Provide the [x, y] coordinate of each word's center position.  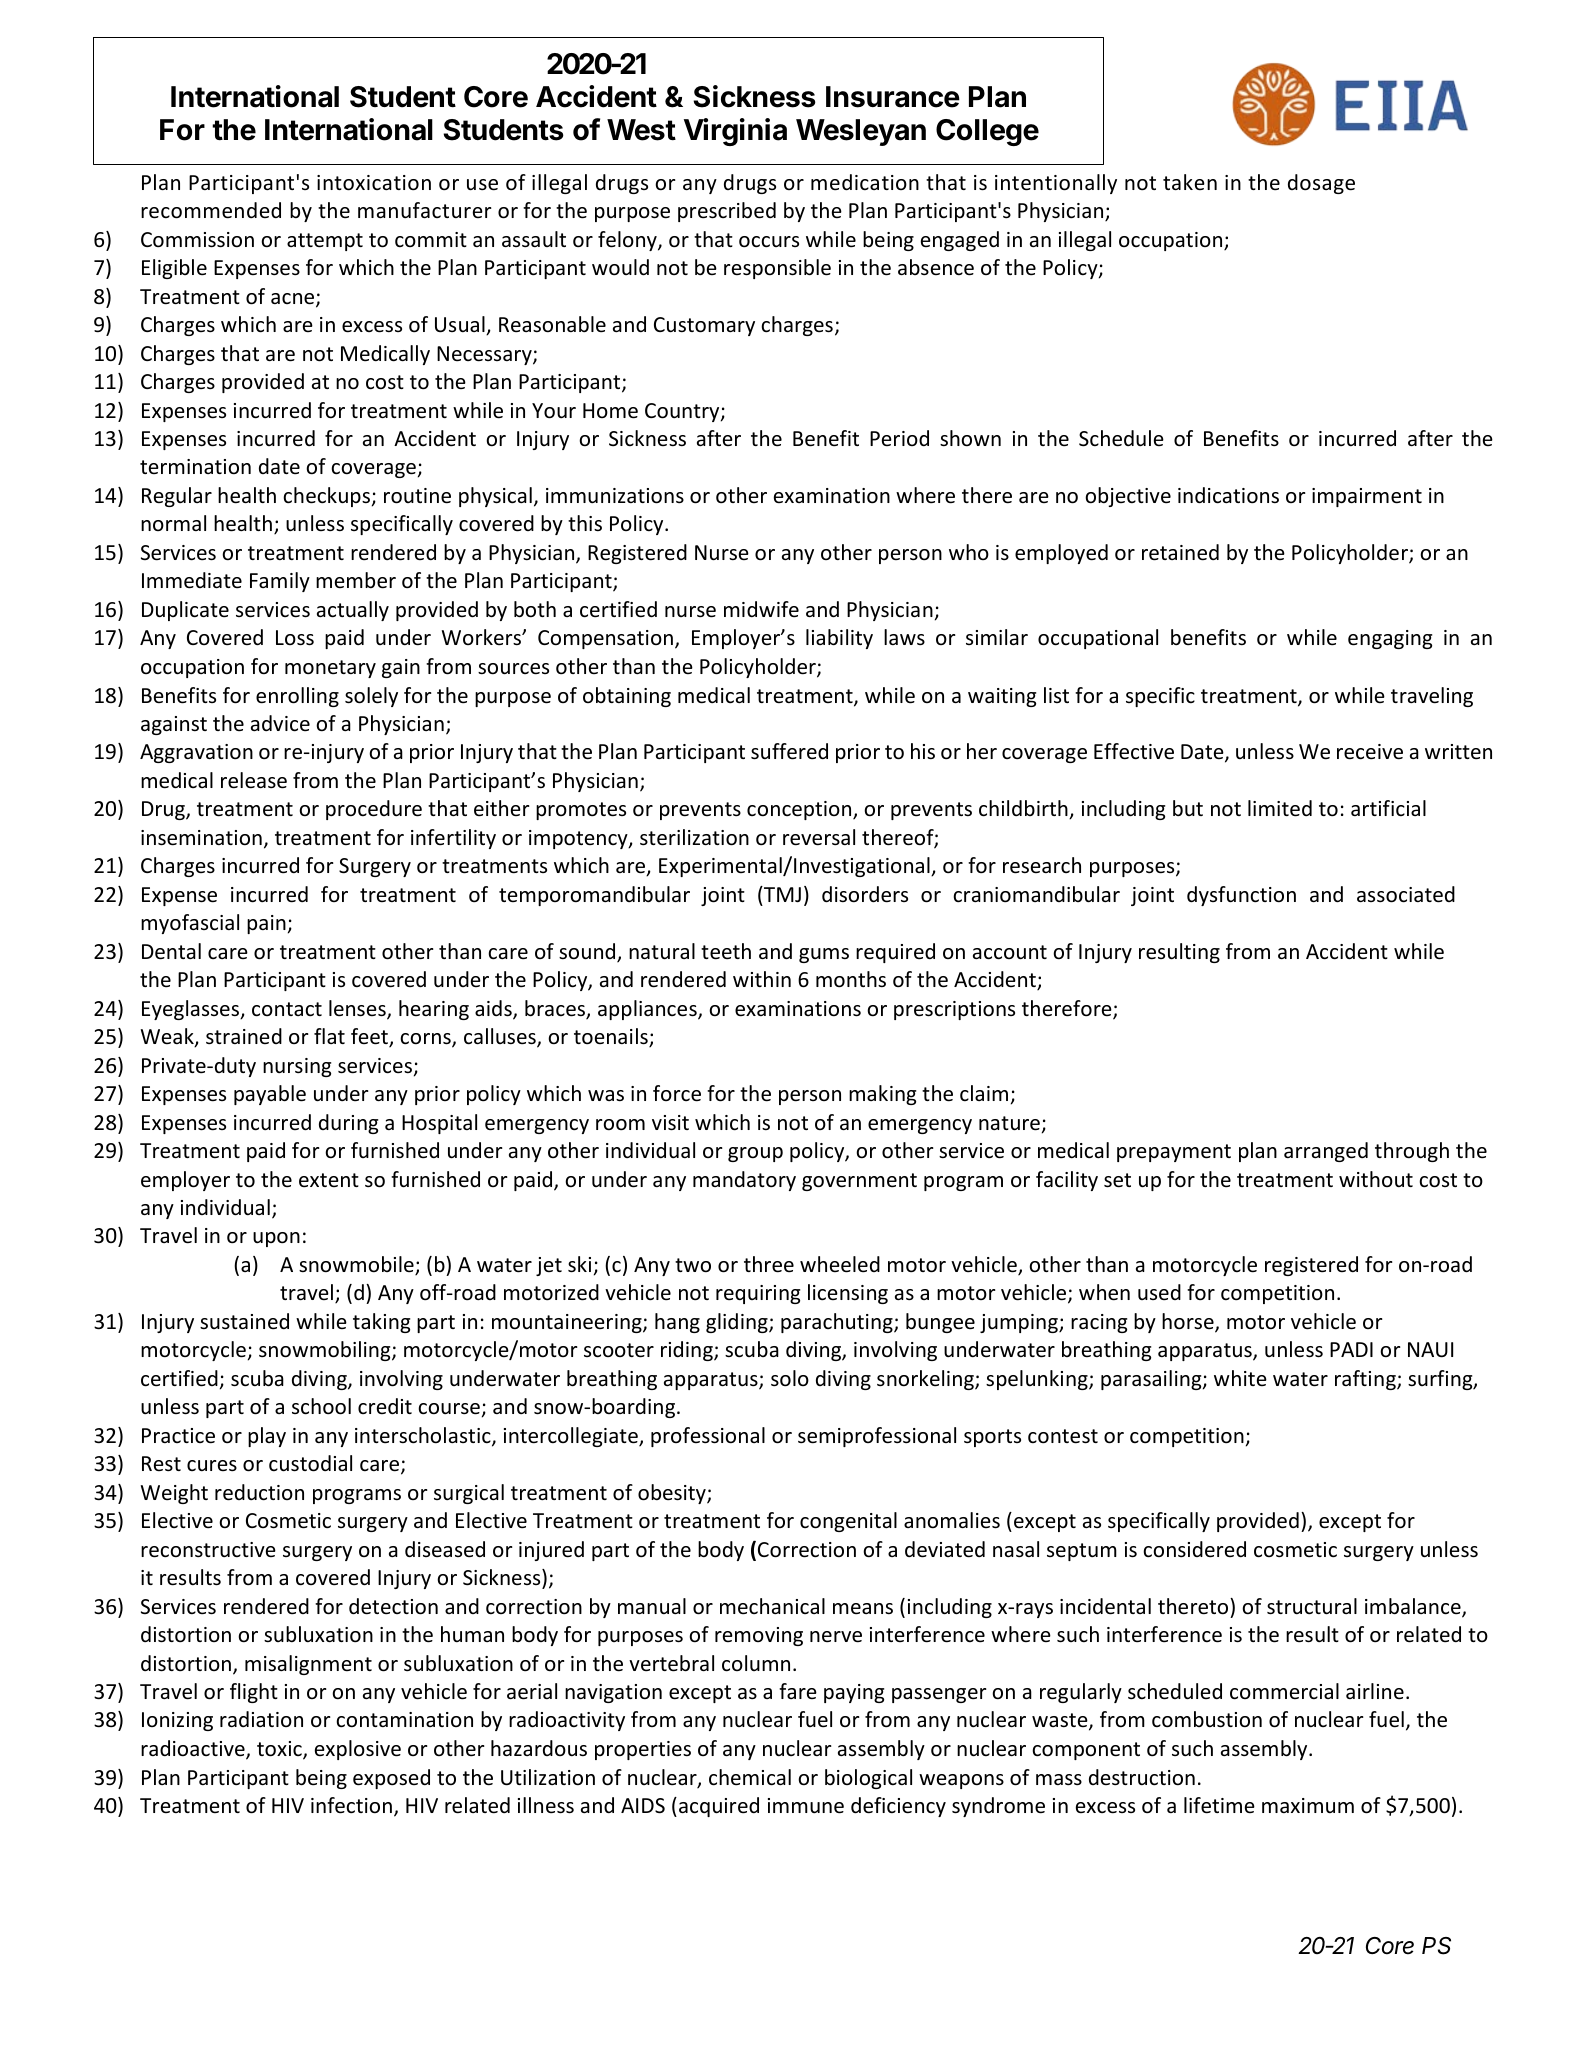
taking [381, 1323]
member [356, 580]
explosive [358, 1750]
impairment [1367, 497]
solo [790, 1378]
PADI [1351, 1349]
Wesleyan [861, 132]
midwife [761, 609]
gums [824, 955]
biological [868, 1779]
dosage [1321, 184]
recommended [211, 210]
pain [266, 924]
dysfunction [1241, 896]
